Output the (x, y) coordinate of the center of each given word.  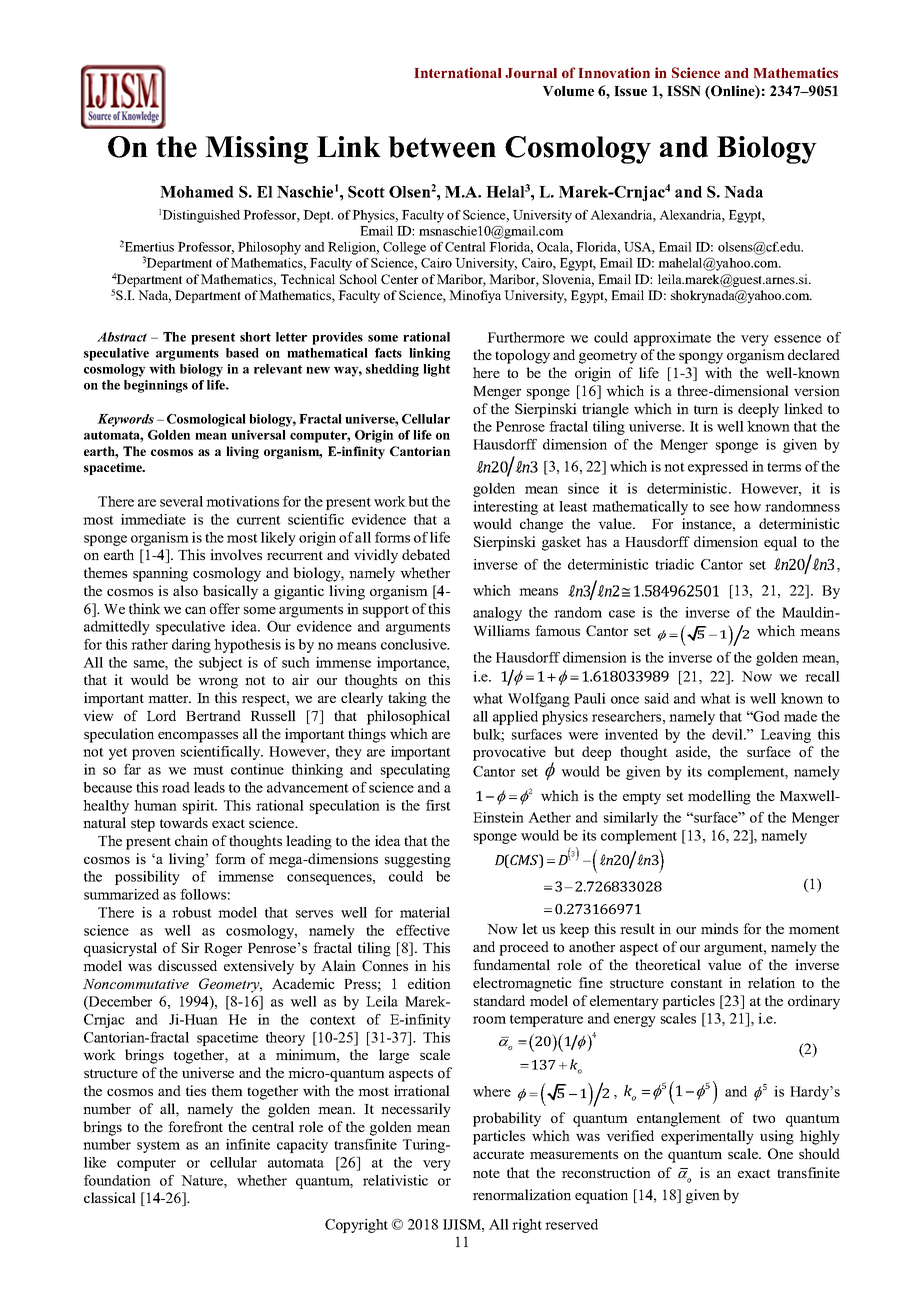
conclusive (415, 644)
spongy (701, 358)
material (425, 912)
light (436, 370)
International (458, 72)
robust (192, 912)
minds (719, 928)
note (486, 1173)
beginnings (156, 386)
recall (822, 676)
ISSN (684, 90)
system (158, 1147)
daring (191, 646)
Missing (256, 150)
